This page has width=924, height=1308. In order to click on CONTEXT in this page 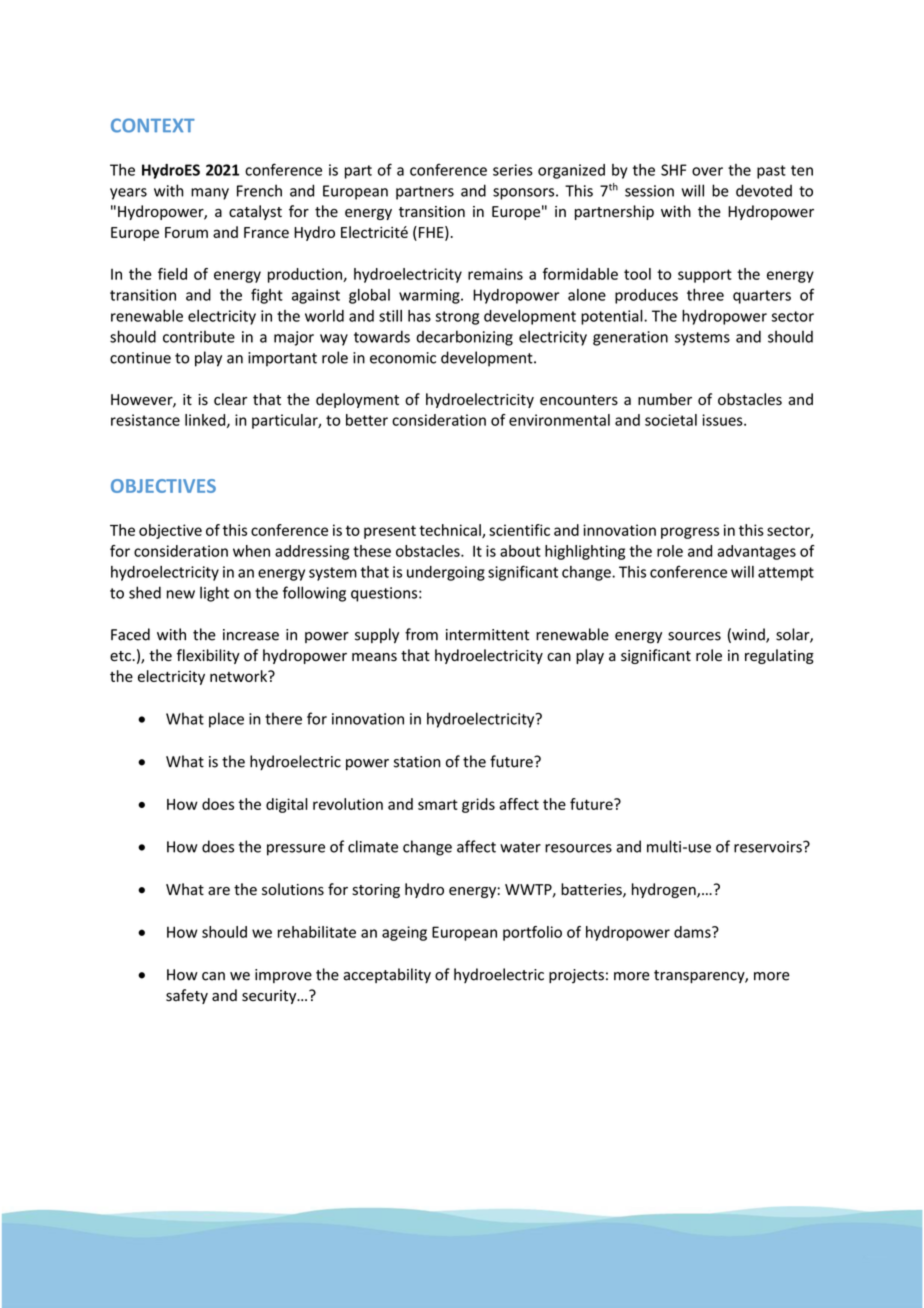, I will do `click(153, 125)`.
